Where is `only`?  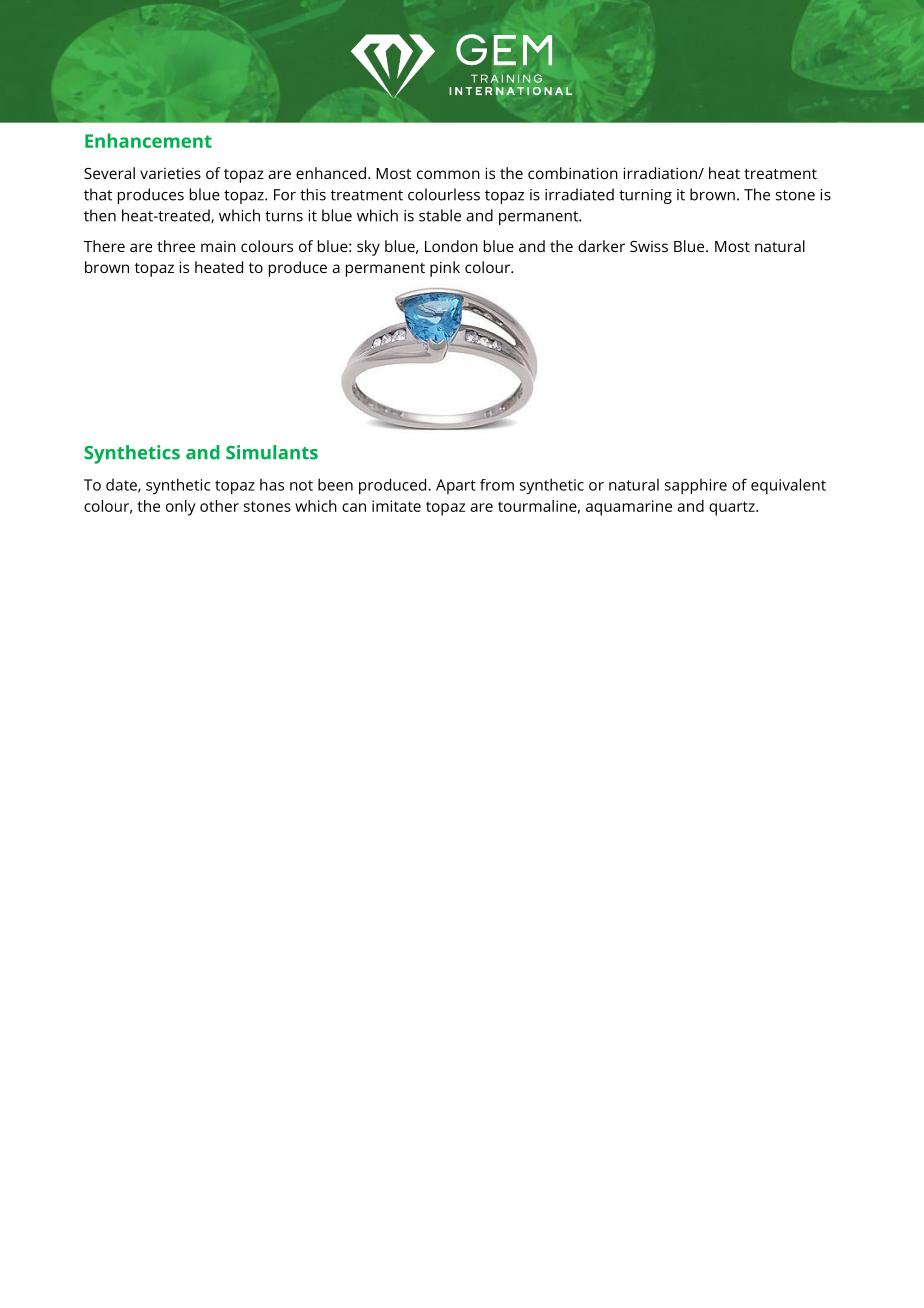 only is located at coordinates (181, 508).
